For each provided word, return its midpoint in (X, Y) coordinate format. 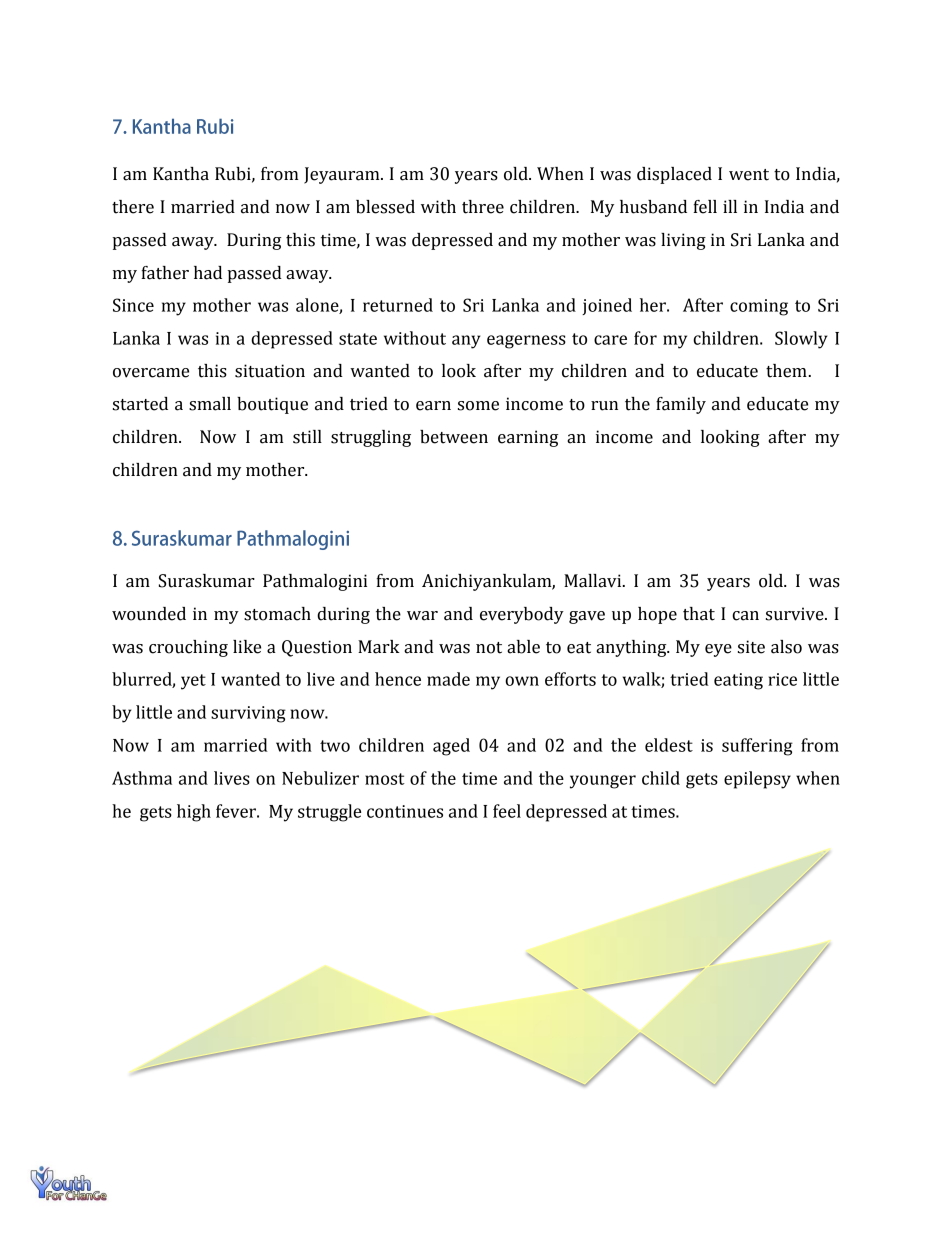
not (489, 648)
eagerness (526, 342)
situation (270, 371)
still (307, 437)
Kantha (181, 174)
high (194, 813)
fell (705, 207)
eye (718, 650)
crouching (188, 648)
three (483, 207)
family (681, 405)
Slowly (801, 340)
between (454, 437)
